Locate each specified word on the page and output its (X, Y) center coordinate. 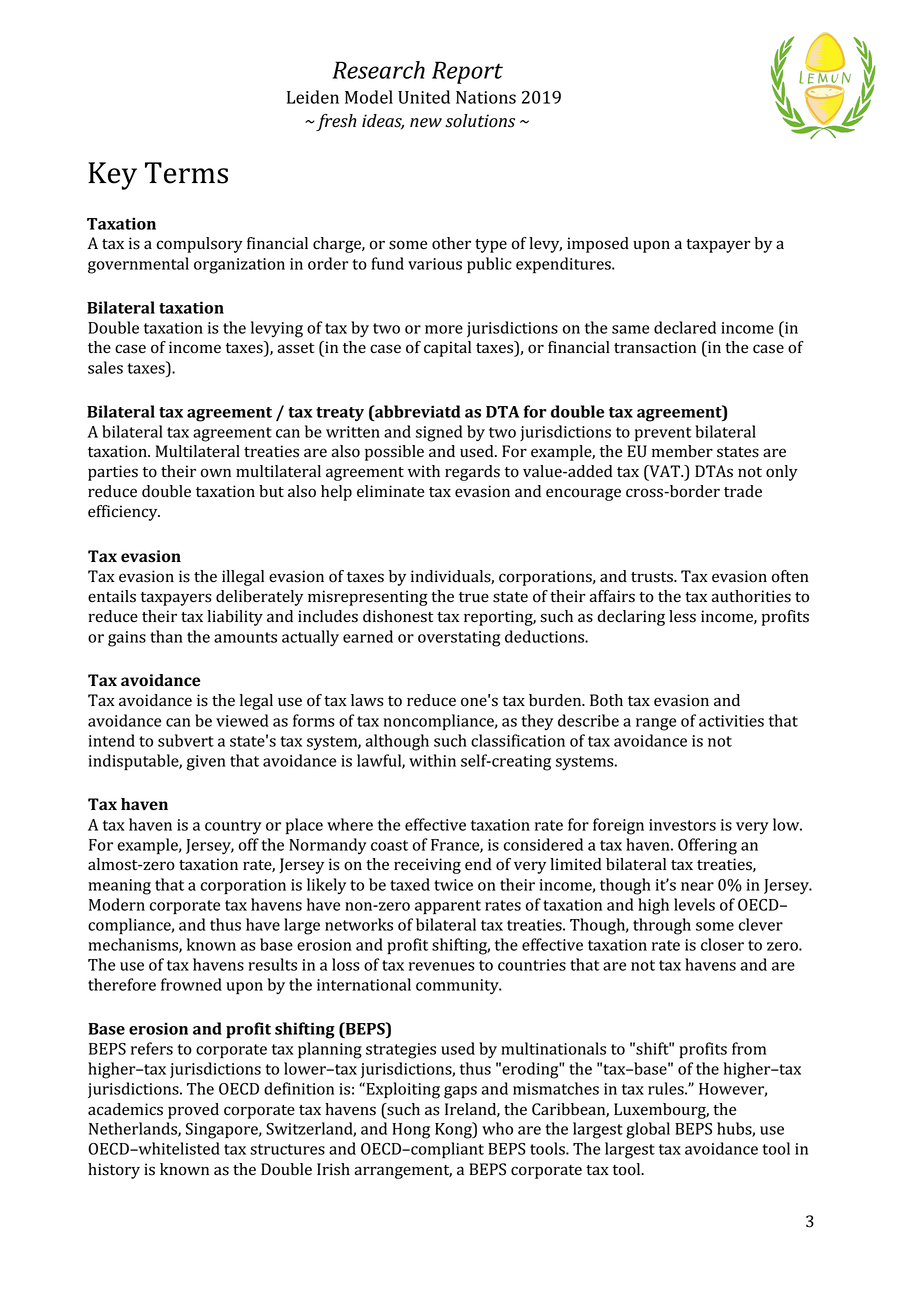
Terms (186, 173)
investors (682, 825)
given (206, 763)
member (682, 451)
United (424, 97)
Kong (454, 1130)
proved (193, 1111)
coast (389, 845)
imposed (598, 245)
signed (439, 433)
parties (113, 473)
